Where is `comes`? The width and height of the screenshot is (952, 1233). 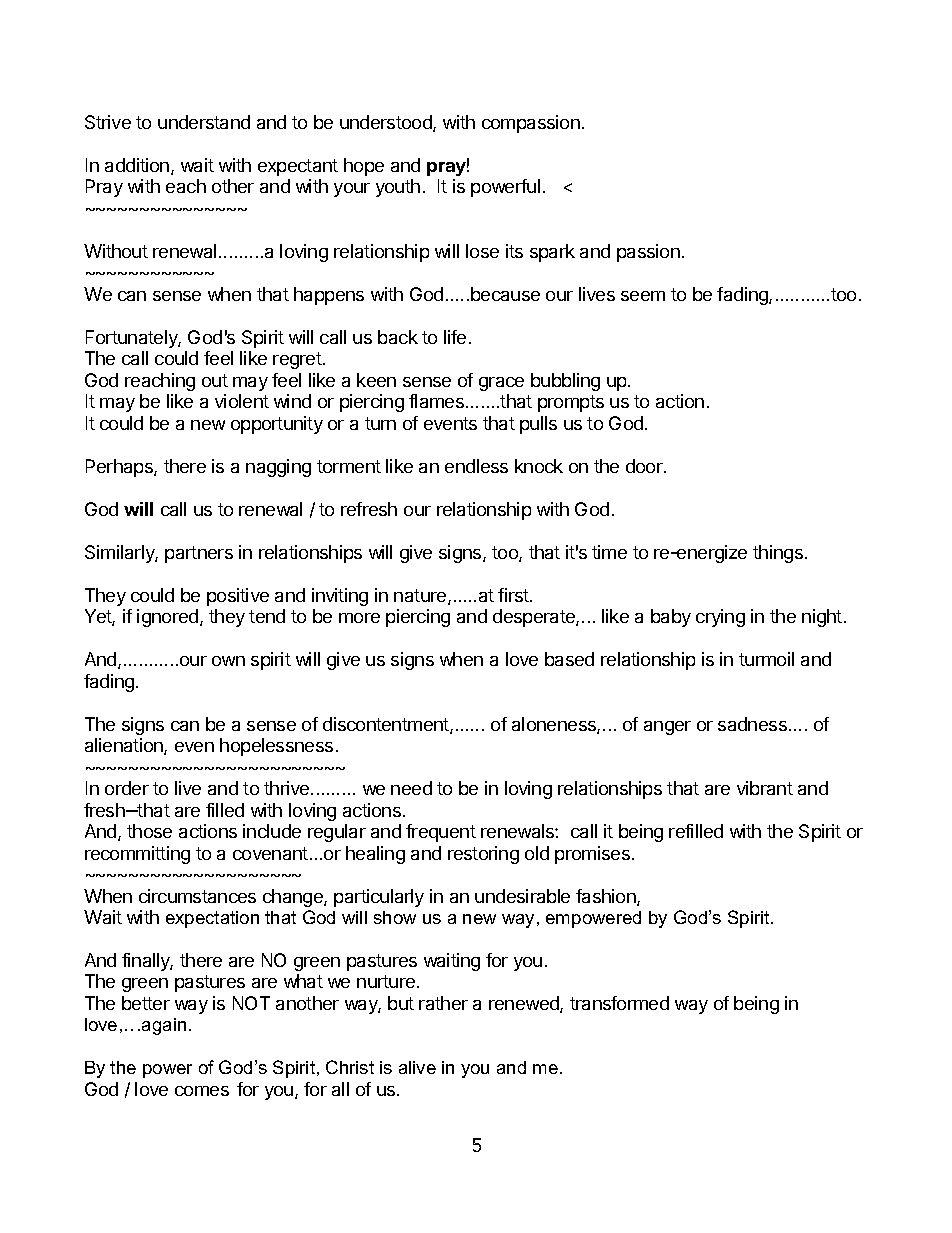 comes is located at coordinates (202, 1091).
